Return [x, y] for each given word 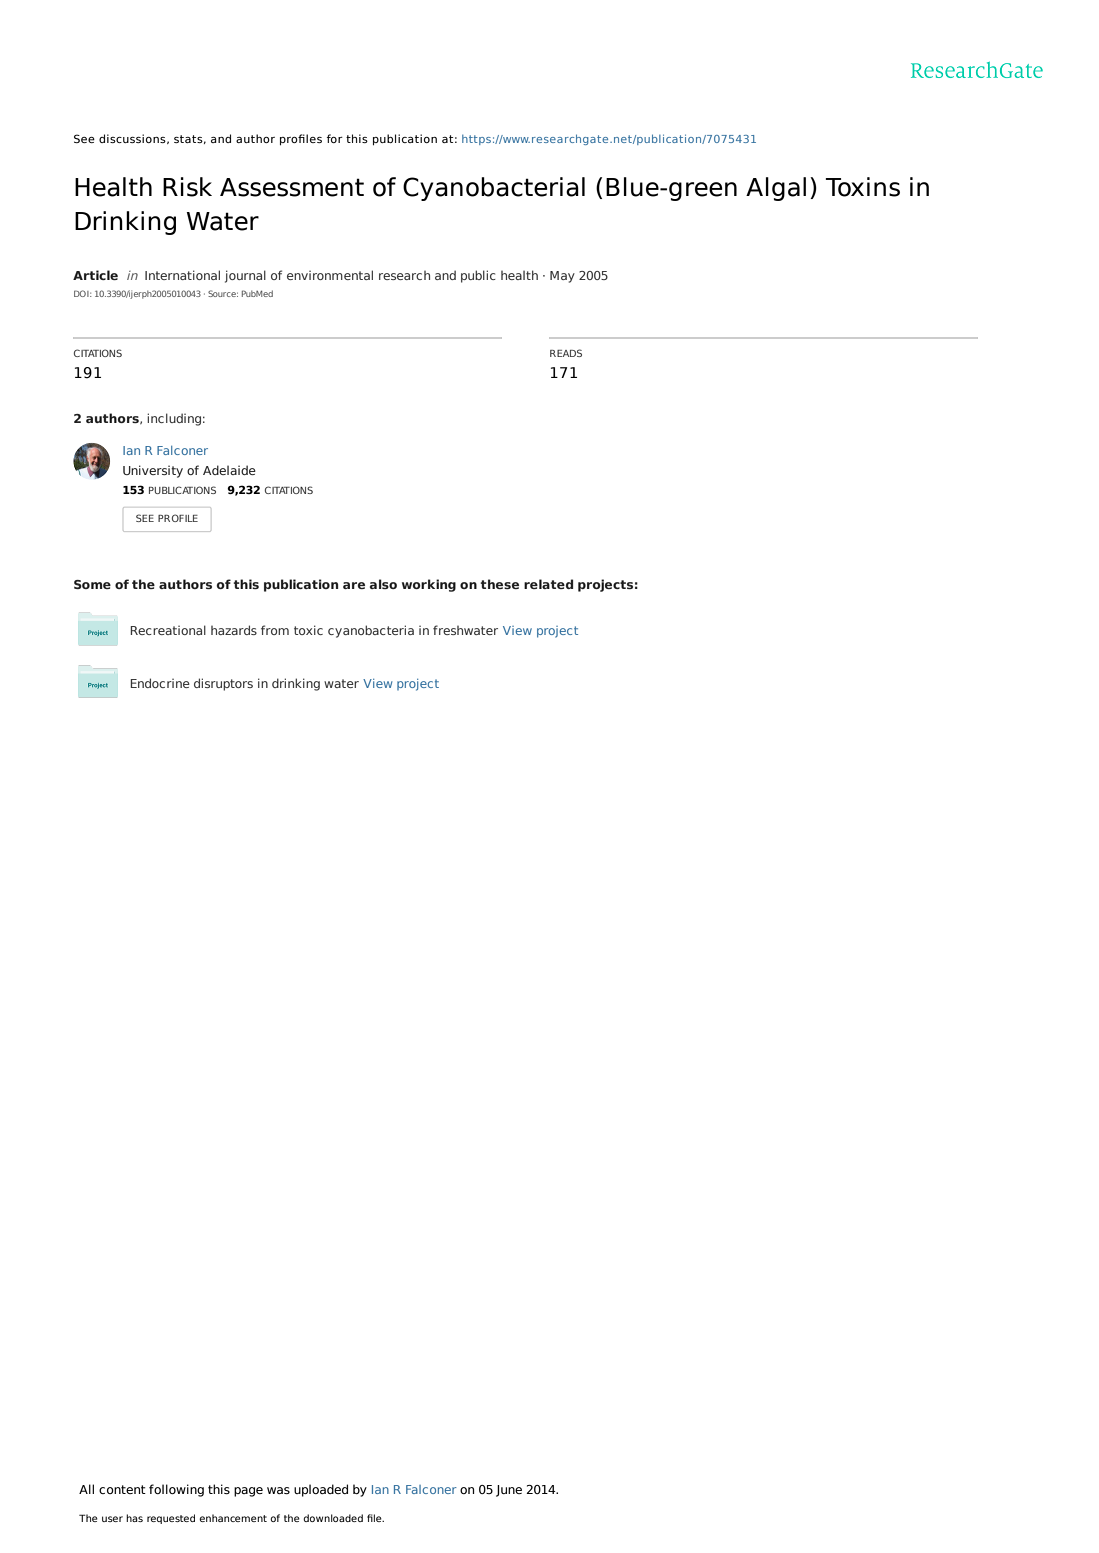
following [176, 1490]
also [383, 584]
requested [171, 1519]
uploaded [321, 1490]
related [548, 584]
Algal [776, 189]
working [429, 585]
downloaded [333, 1518]
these [499, 584]
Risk [187, 187]
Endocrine [160, 683]
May [562, 277]
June [509, 1491]
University [153, 471]
